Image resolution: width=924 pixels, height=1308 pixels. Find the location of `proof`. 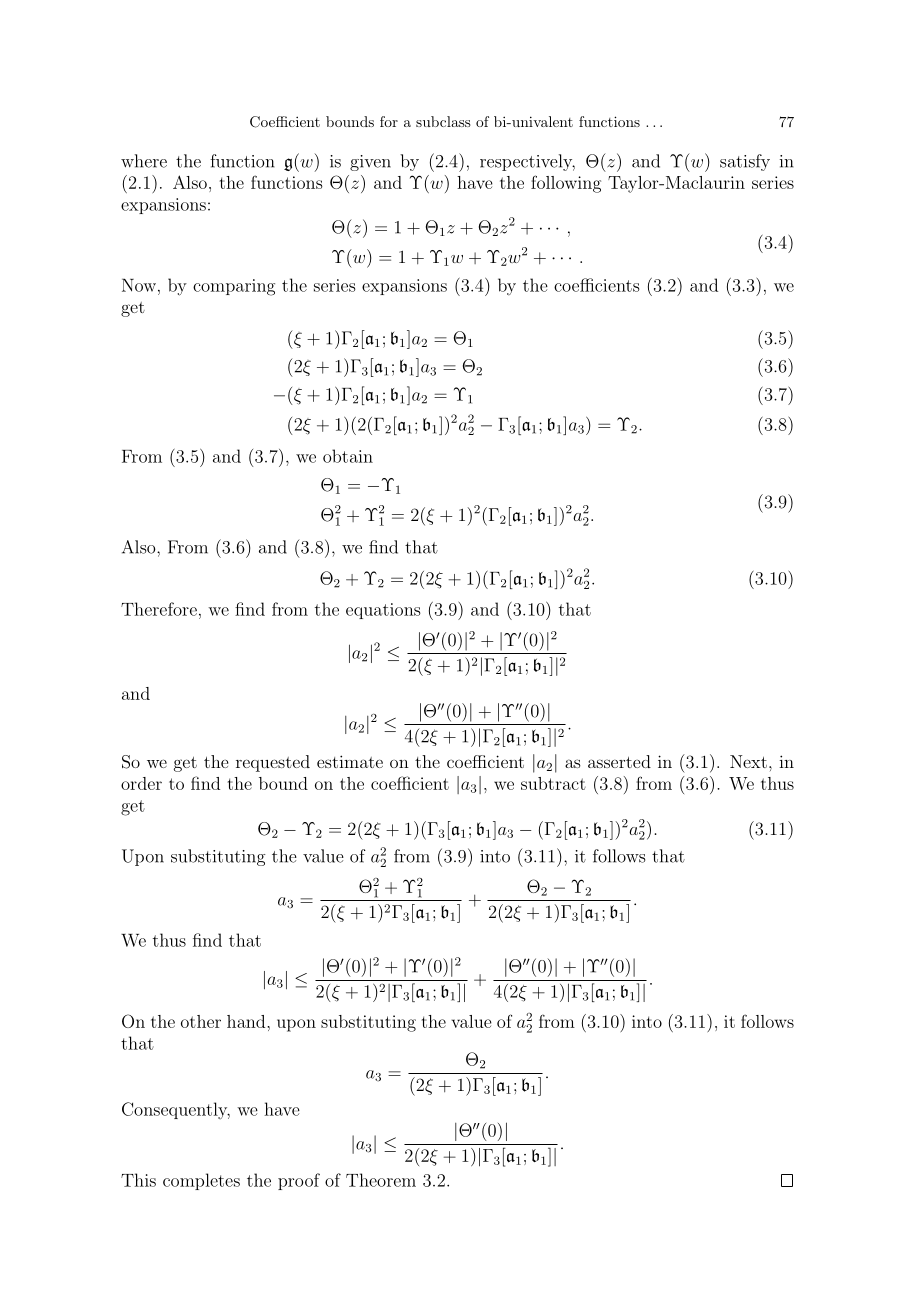

proof is located at coordinates (299, 1181).
